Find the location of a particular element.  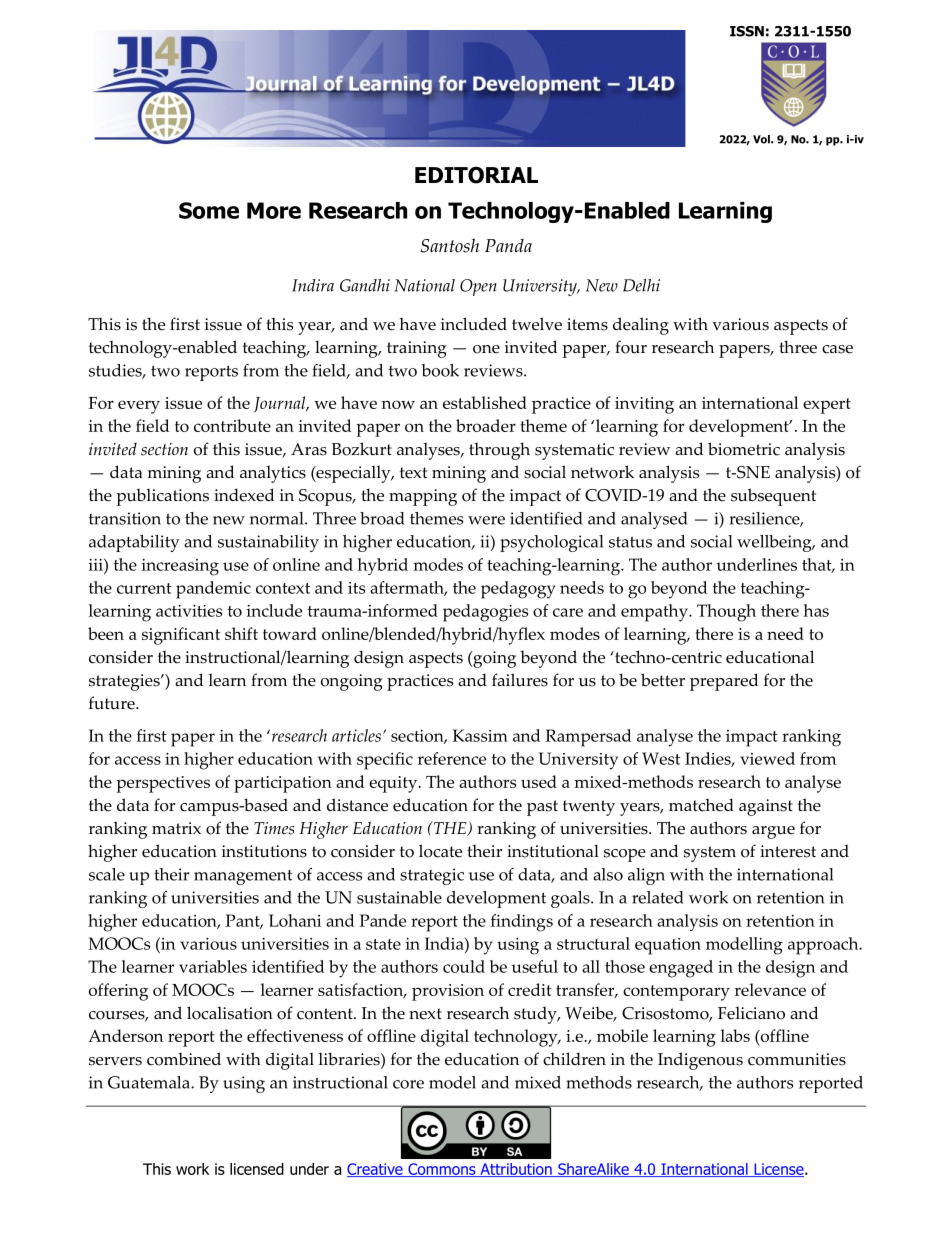

Guatemala is located at coordinates (150, 1082).
